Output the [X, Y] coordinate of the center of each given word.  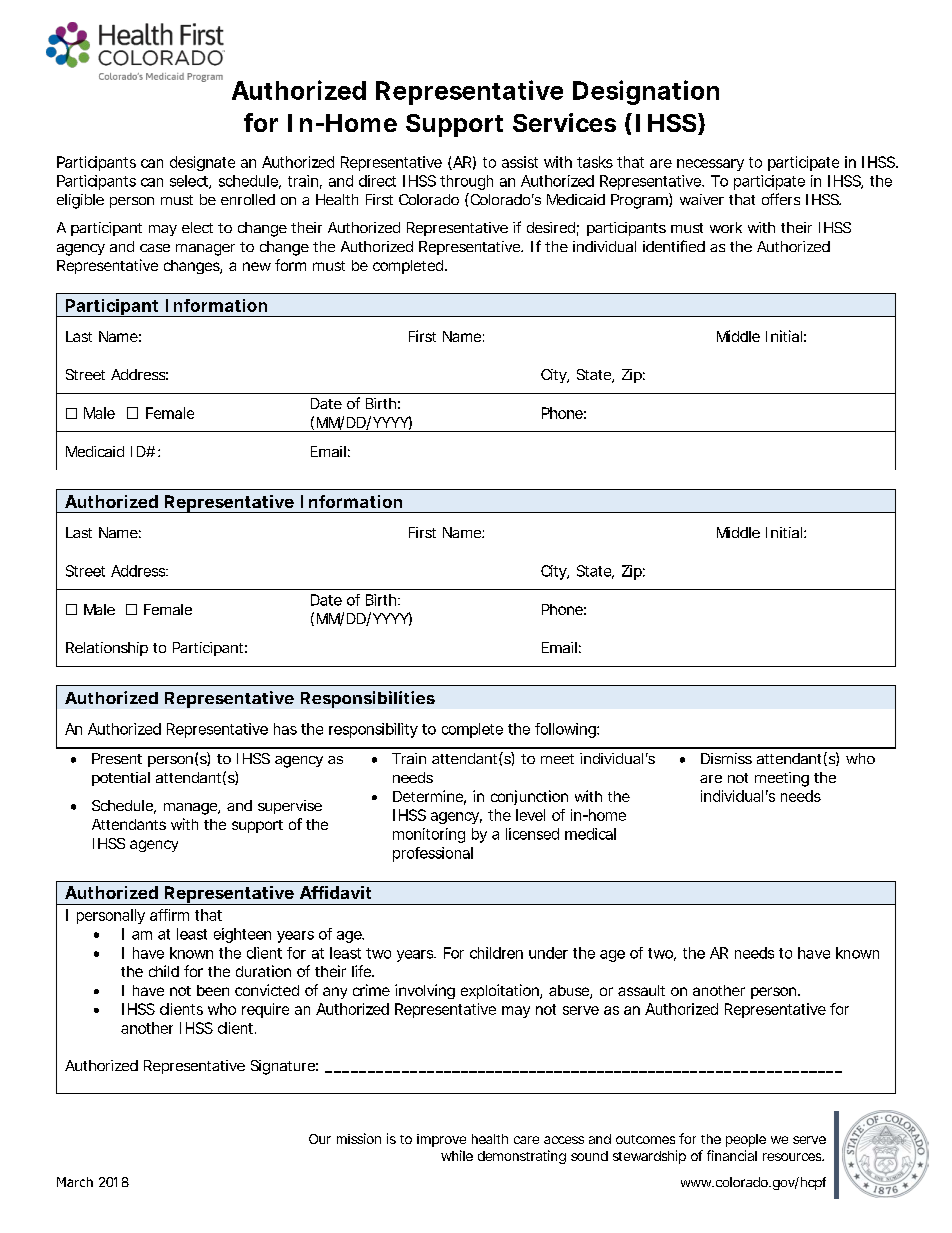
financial [732, 1155]
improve [441, 1140]
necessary [710, 165]
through [466, 182]
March [75, 1182]
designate [202, 163]
